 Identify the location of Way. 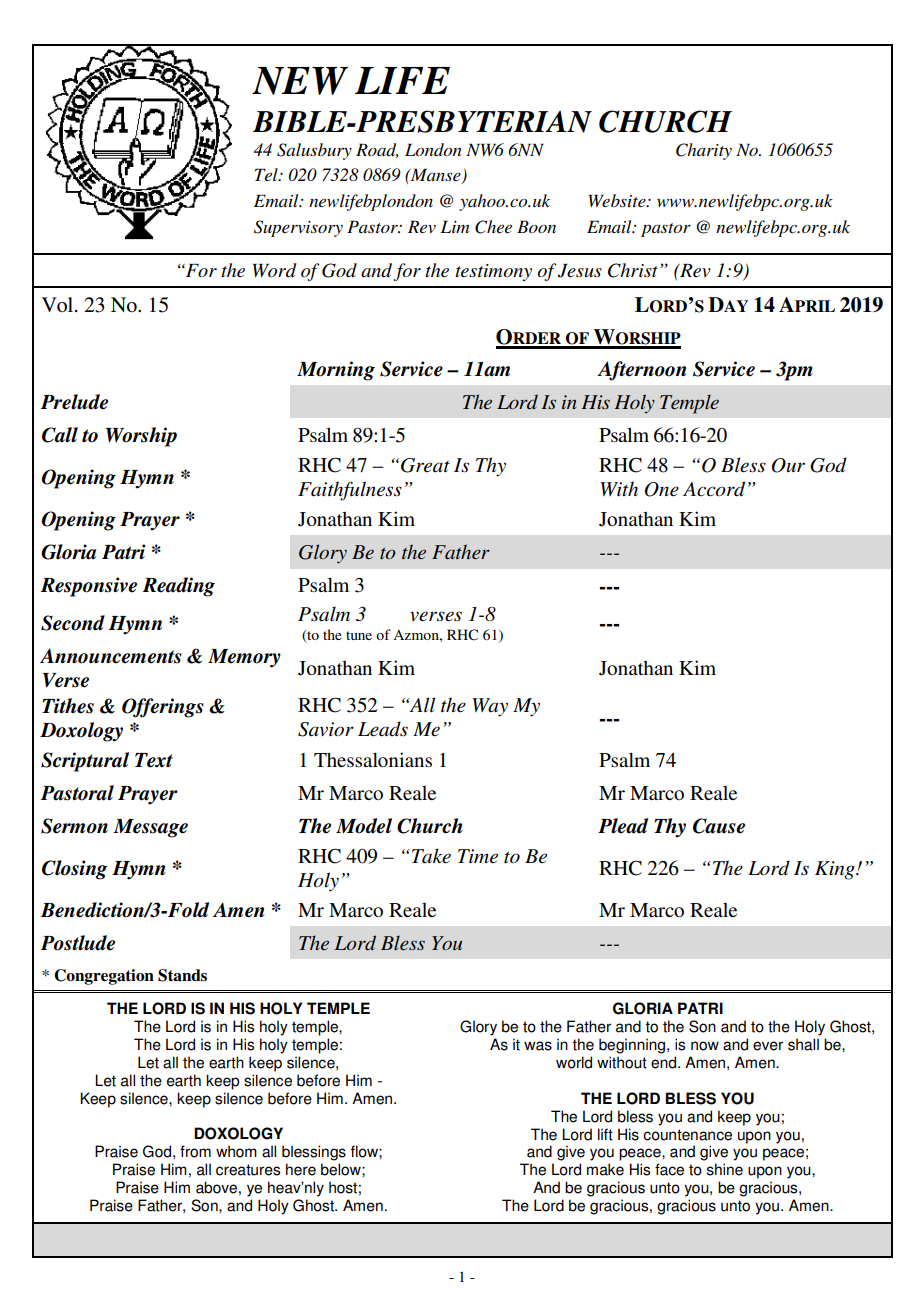
(490, 707).
